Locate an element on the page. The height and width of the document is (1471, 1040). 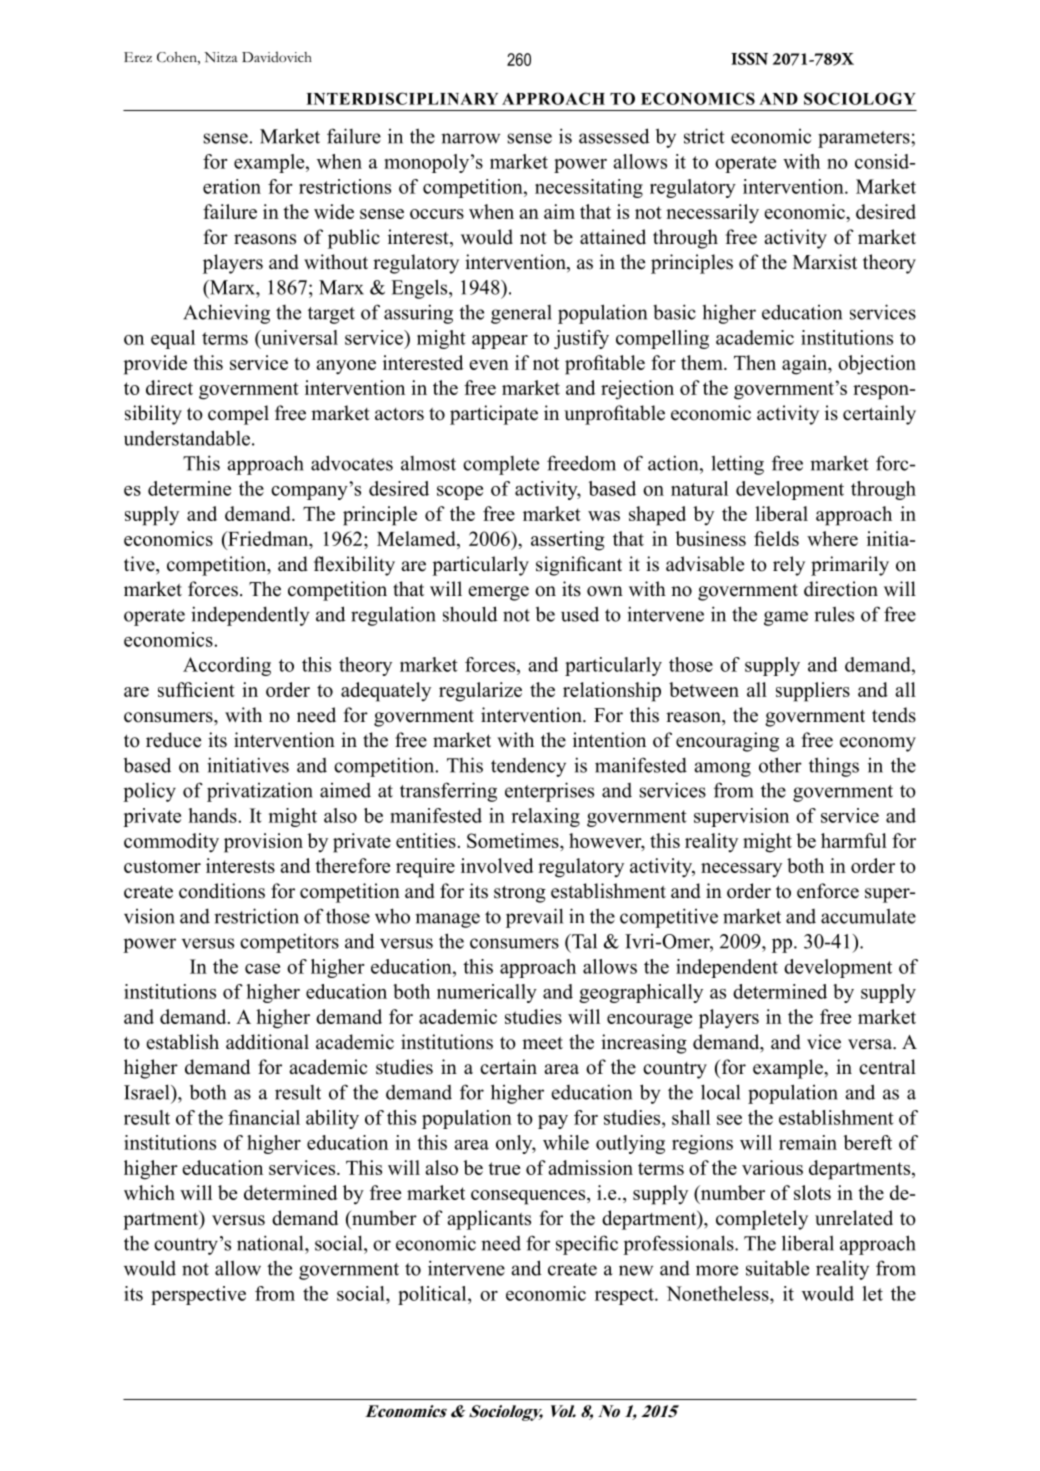
national is located at coordinates (271, 1243).
